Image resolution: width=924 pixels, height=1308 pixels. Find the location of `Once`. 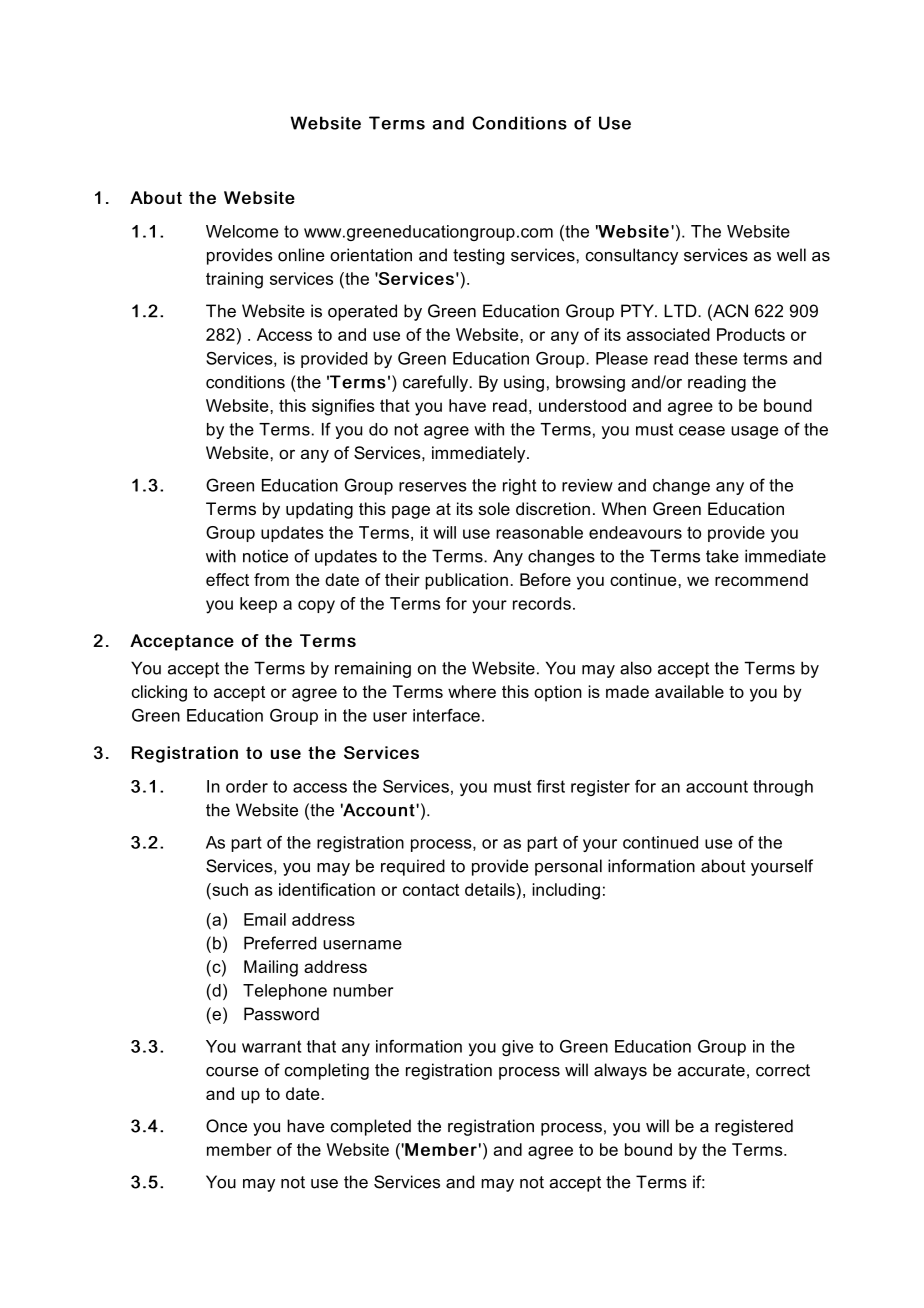

Once is located at coordinates (226, 1126).
